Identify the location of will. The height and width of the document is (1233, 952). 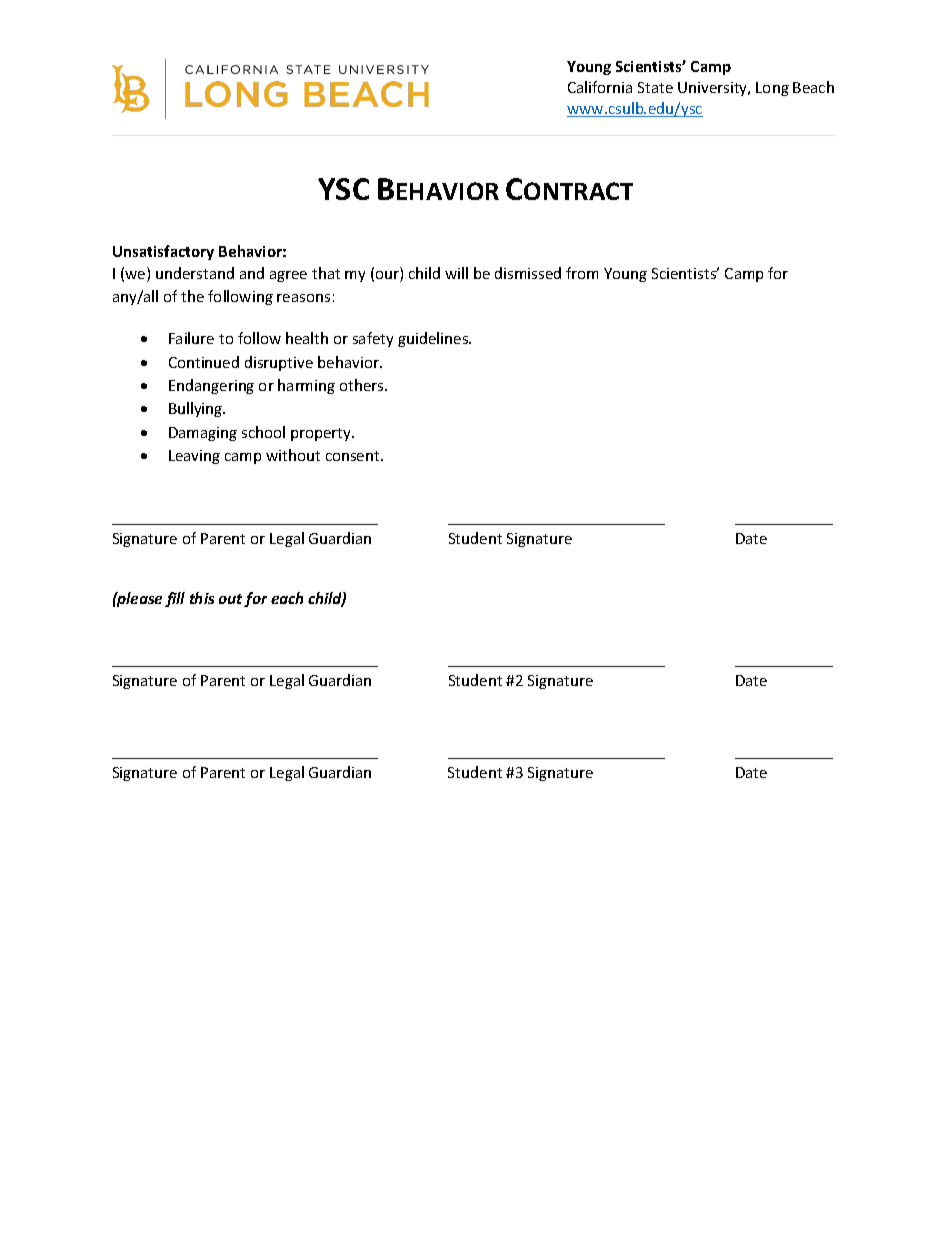
(456, 273).
